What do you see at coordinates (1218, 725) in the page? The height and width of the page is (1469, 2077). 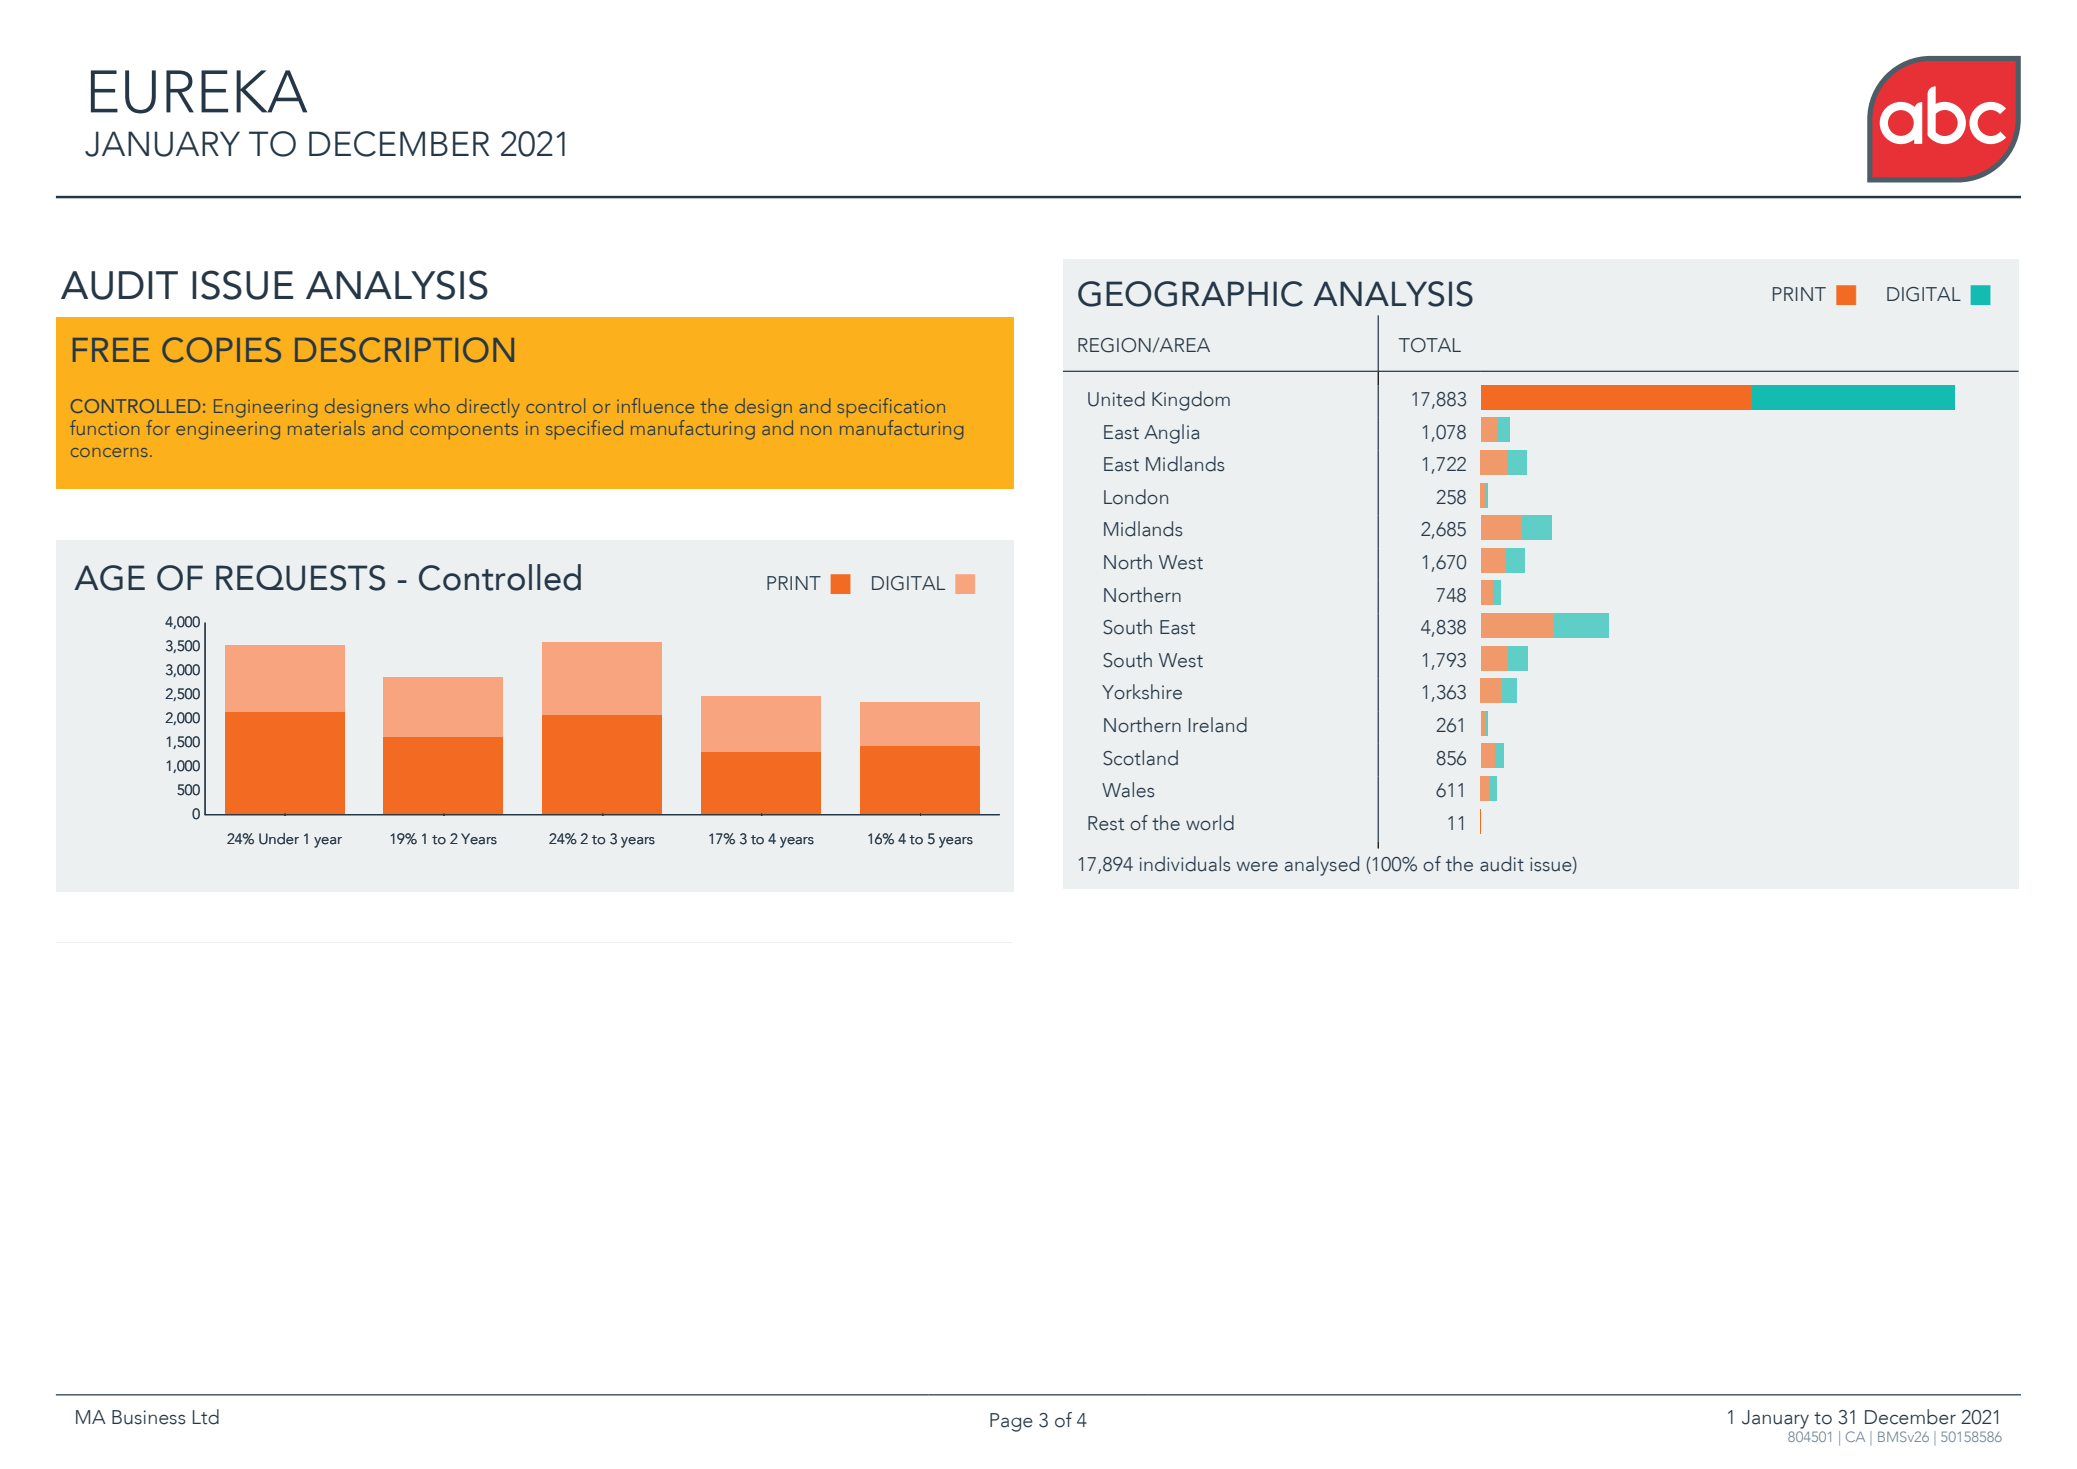 I see `Ireland` at bounding box center [1218, 725].
